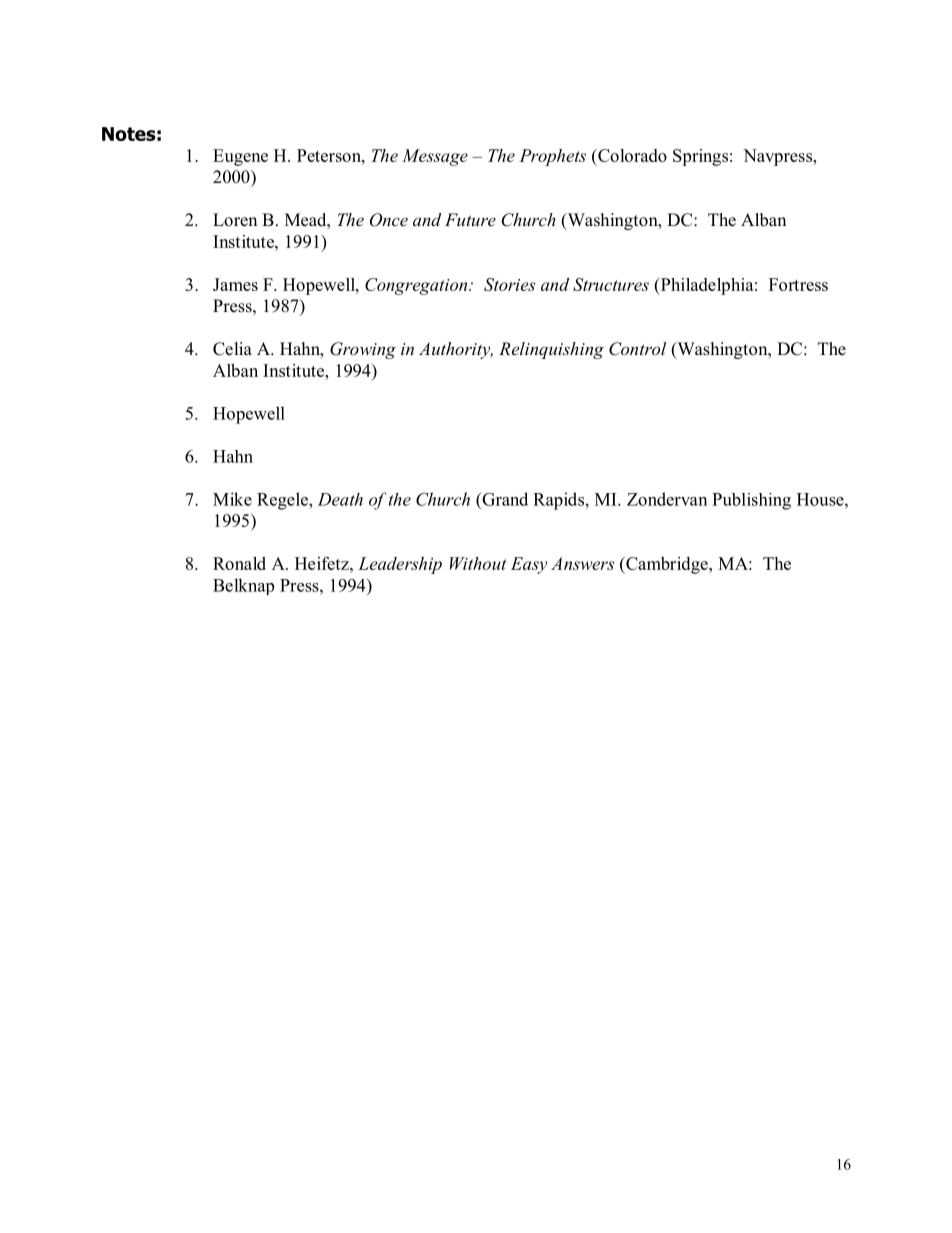 Image resolution: width=952 pixels, height=1233 pixels. Describe the element at coordinates (552, 157) in the document. I see `Prophets` at that location.
